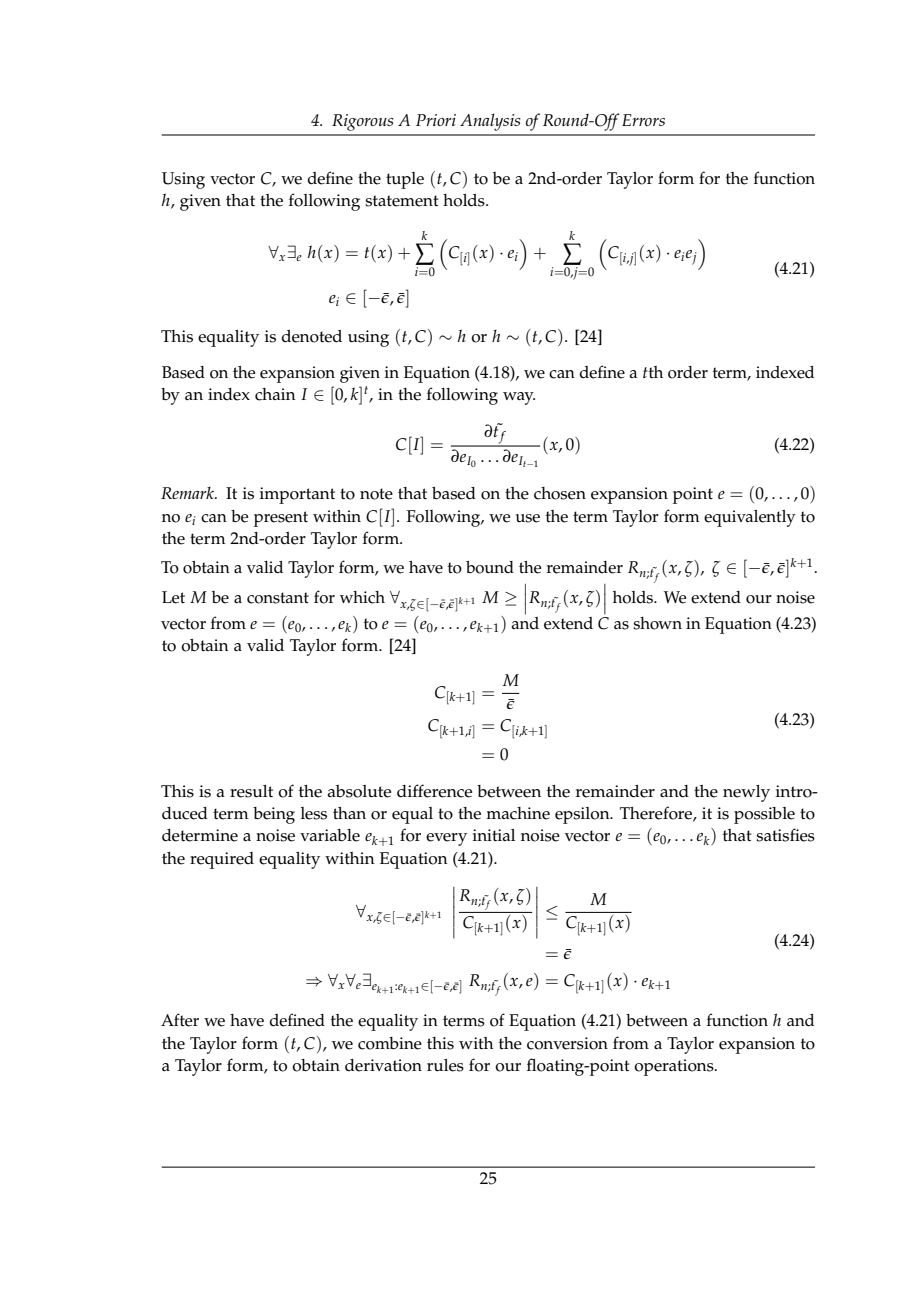 This screenshot has width=924, height=1308. I want to click on bound, so click(490, 567).
